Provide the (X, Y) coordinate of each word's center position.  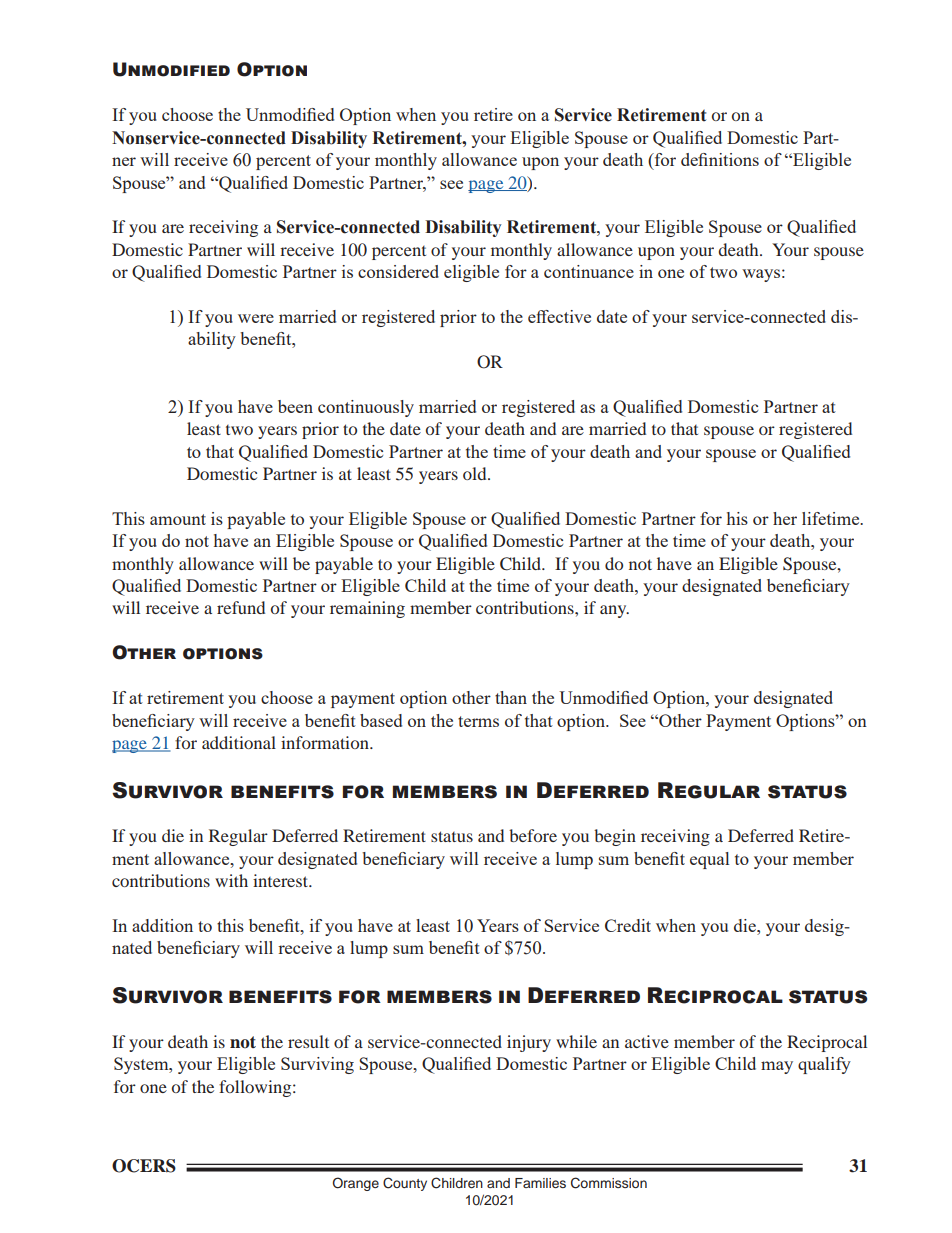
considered (398, 271)
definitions (720, 159)
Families (540, 1183)
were (256, 318)
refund (241, 607)
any (614, 611)
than (511, 697)
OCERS (144, 1166)
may (777, 1067)
